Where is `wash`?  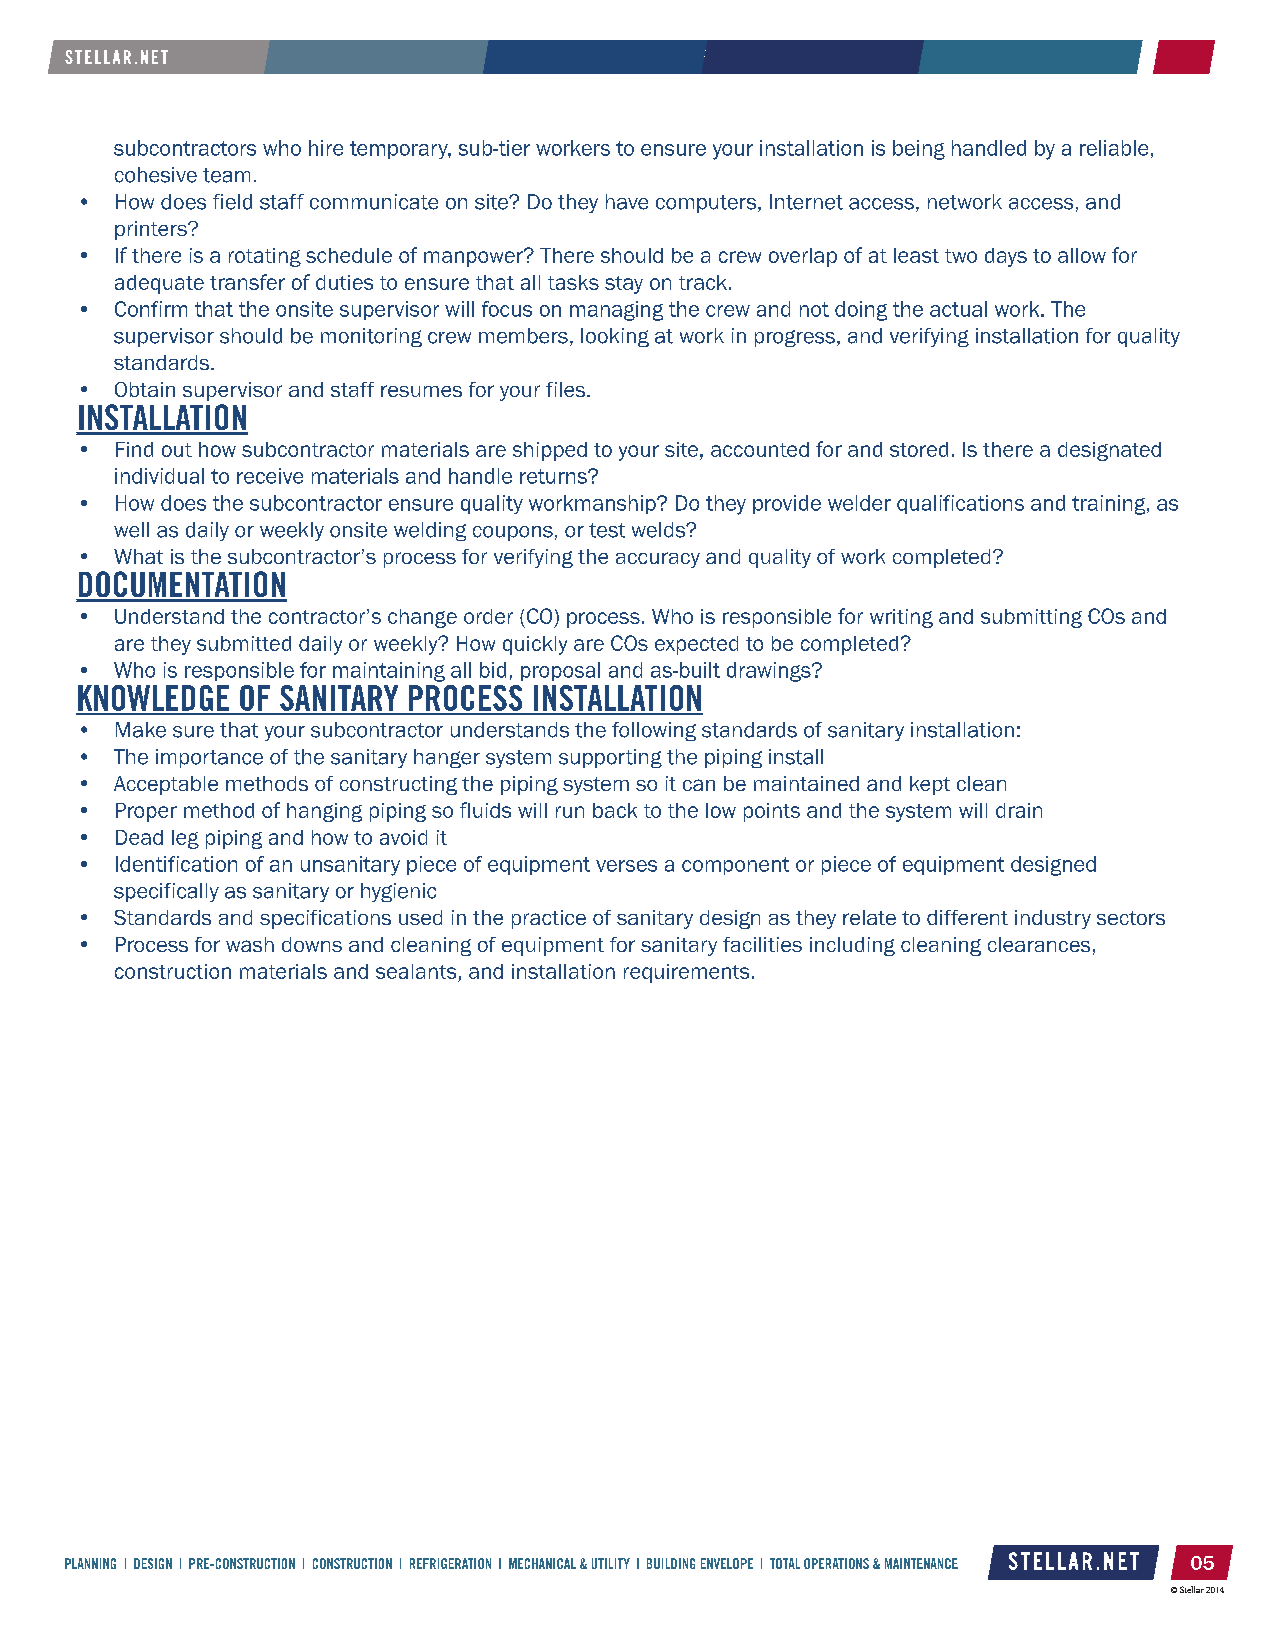 wash is located at coordinates (250, 944).
